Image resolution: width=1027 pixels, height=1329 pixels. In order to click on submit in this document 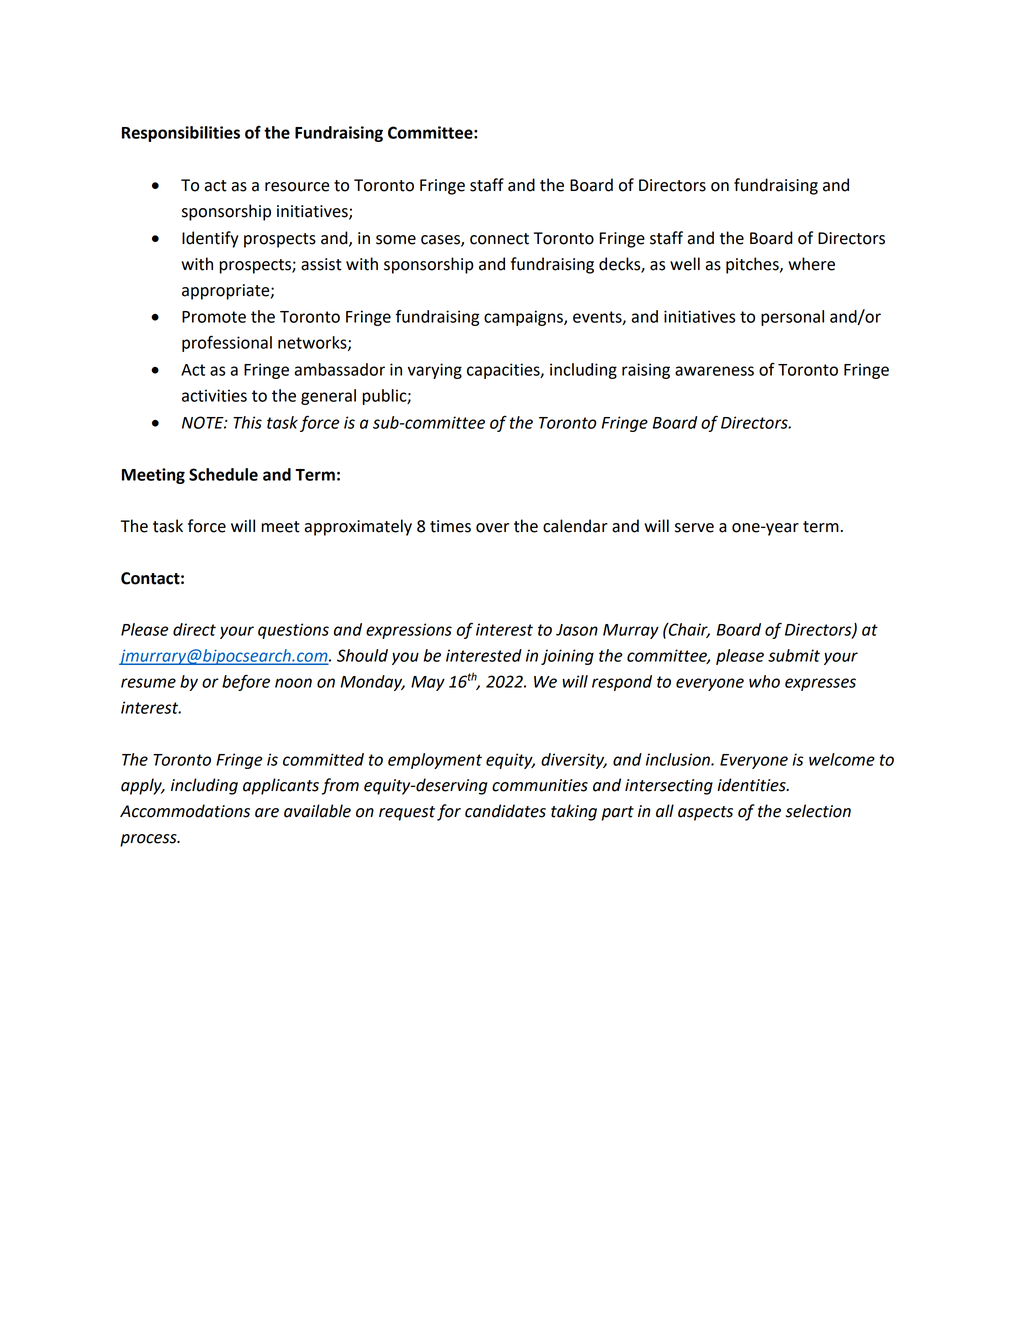, I will do `click(794, 655)`.
